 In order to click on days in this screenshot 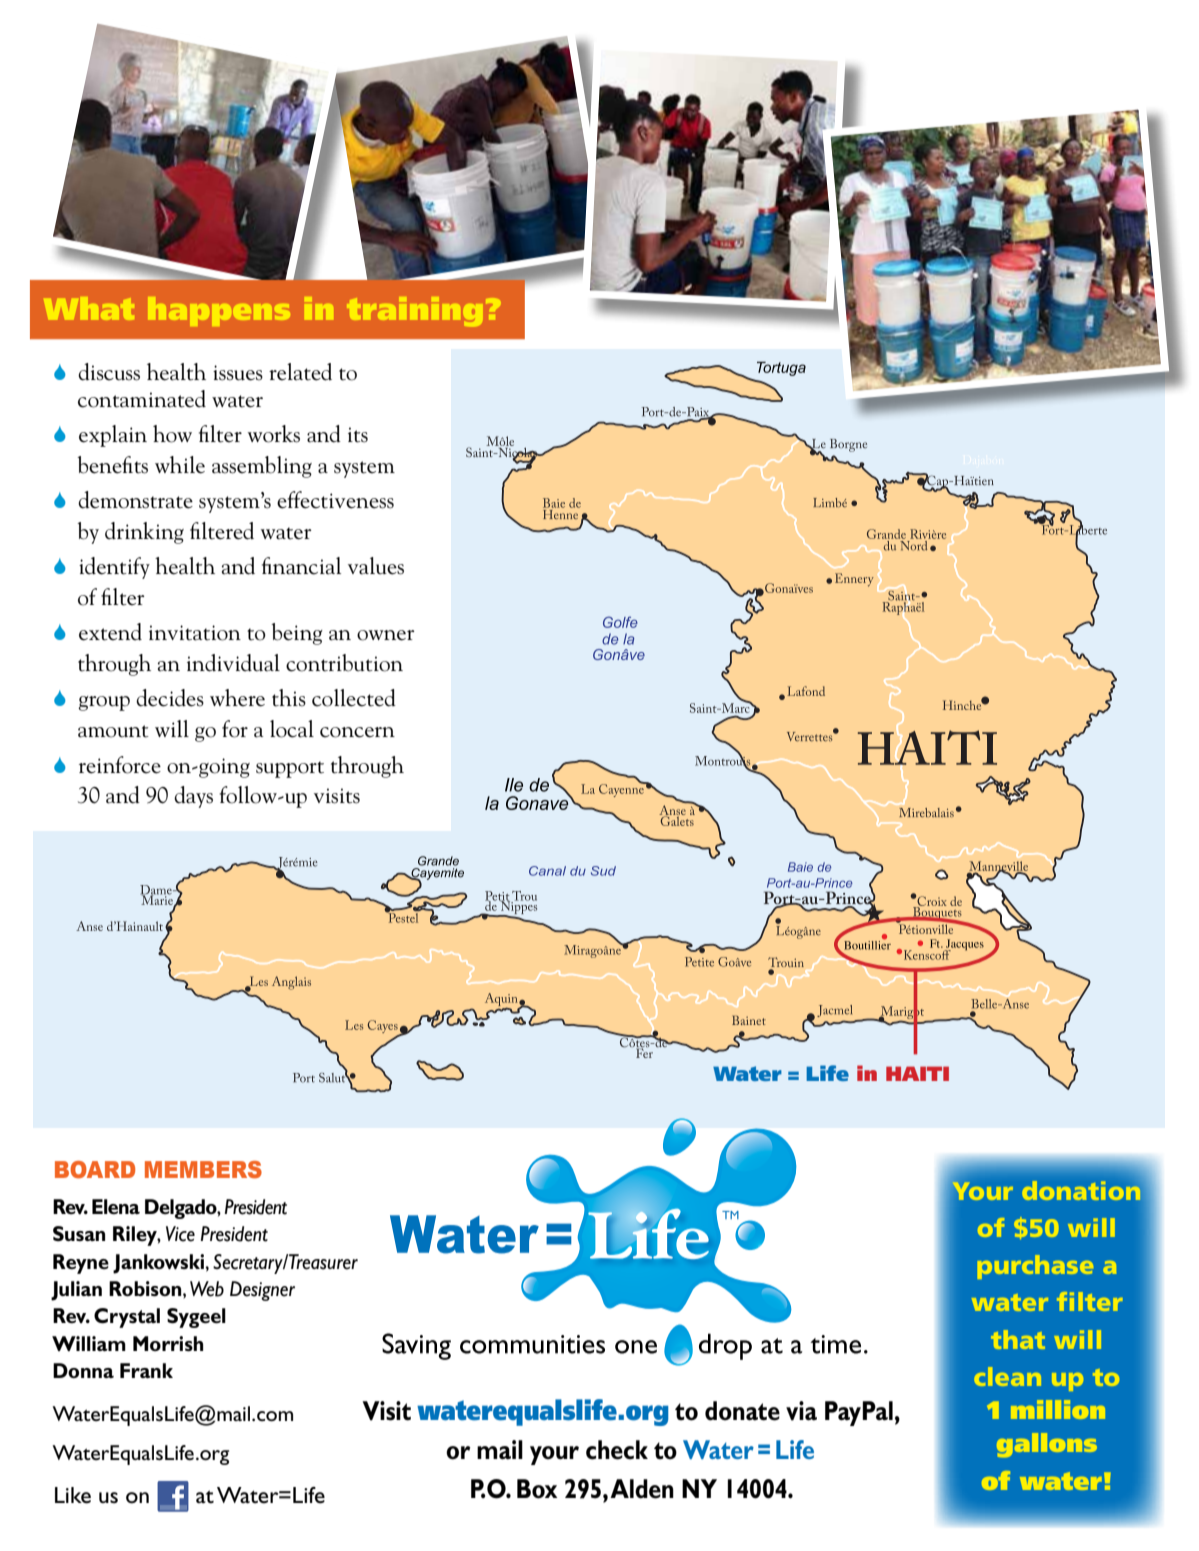, I will do `click(193, 797)`.
